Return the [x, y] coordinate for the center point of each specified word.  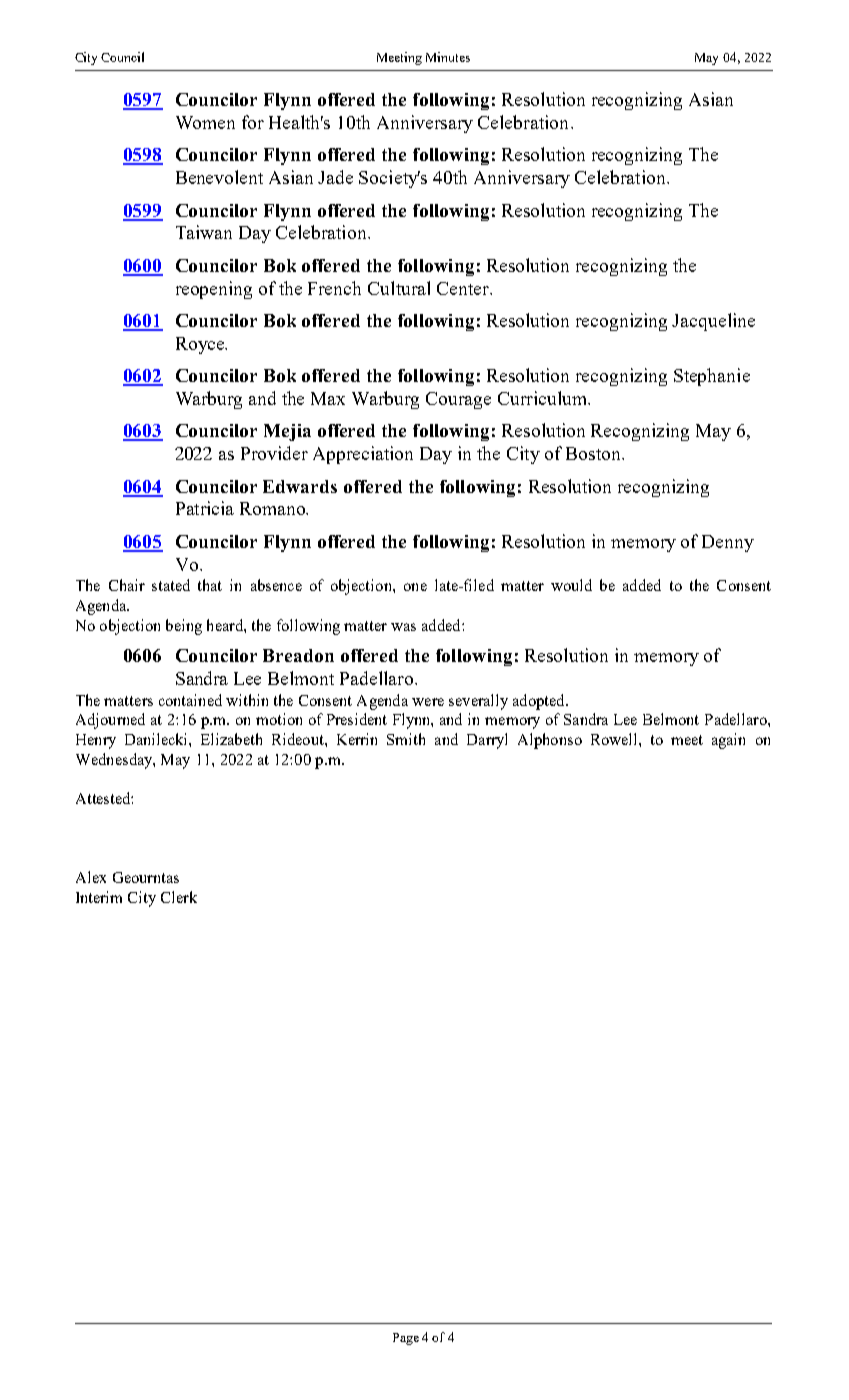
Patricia [205, 508]
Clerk [179, 897]
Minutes [448, 57]
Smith [406, 739]
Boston [594, 453]
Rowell [615, 739]
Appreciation [363, 455]
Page [406, 1339]
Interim [99, 897]
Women [205, 122]
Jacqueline [713, 322]
